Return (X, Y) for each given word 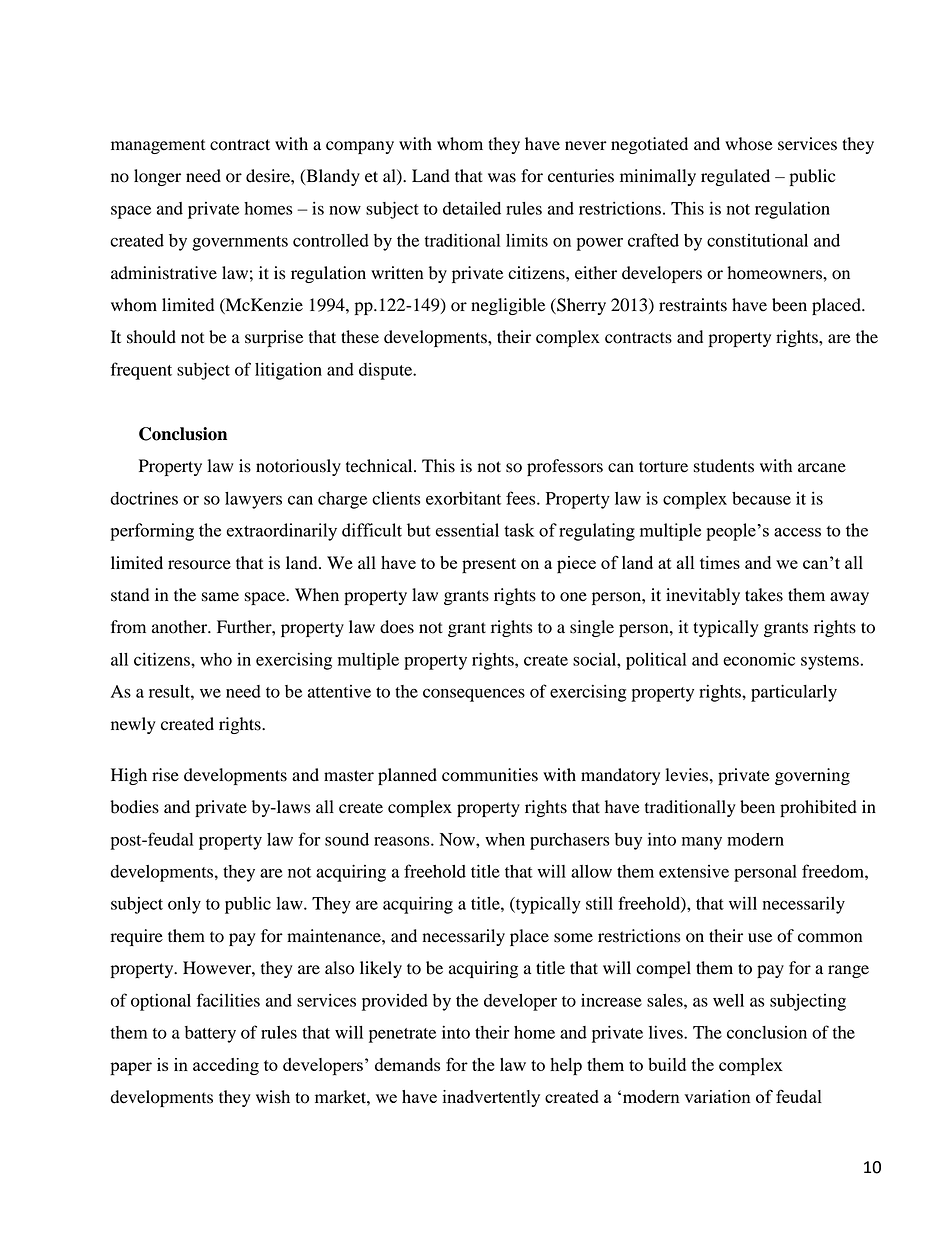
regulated (735, 177)
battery (210, 1034)
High (129, 776)
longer (157, 177)
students (724, 466)
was (502, 178)
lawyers (253, 500)
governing (812, 776)
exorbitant (463, 498)
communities (490, 775)
